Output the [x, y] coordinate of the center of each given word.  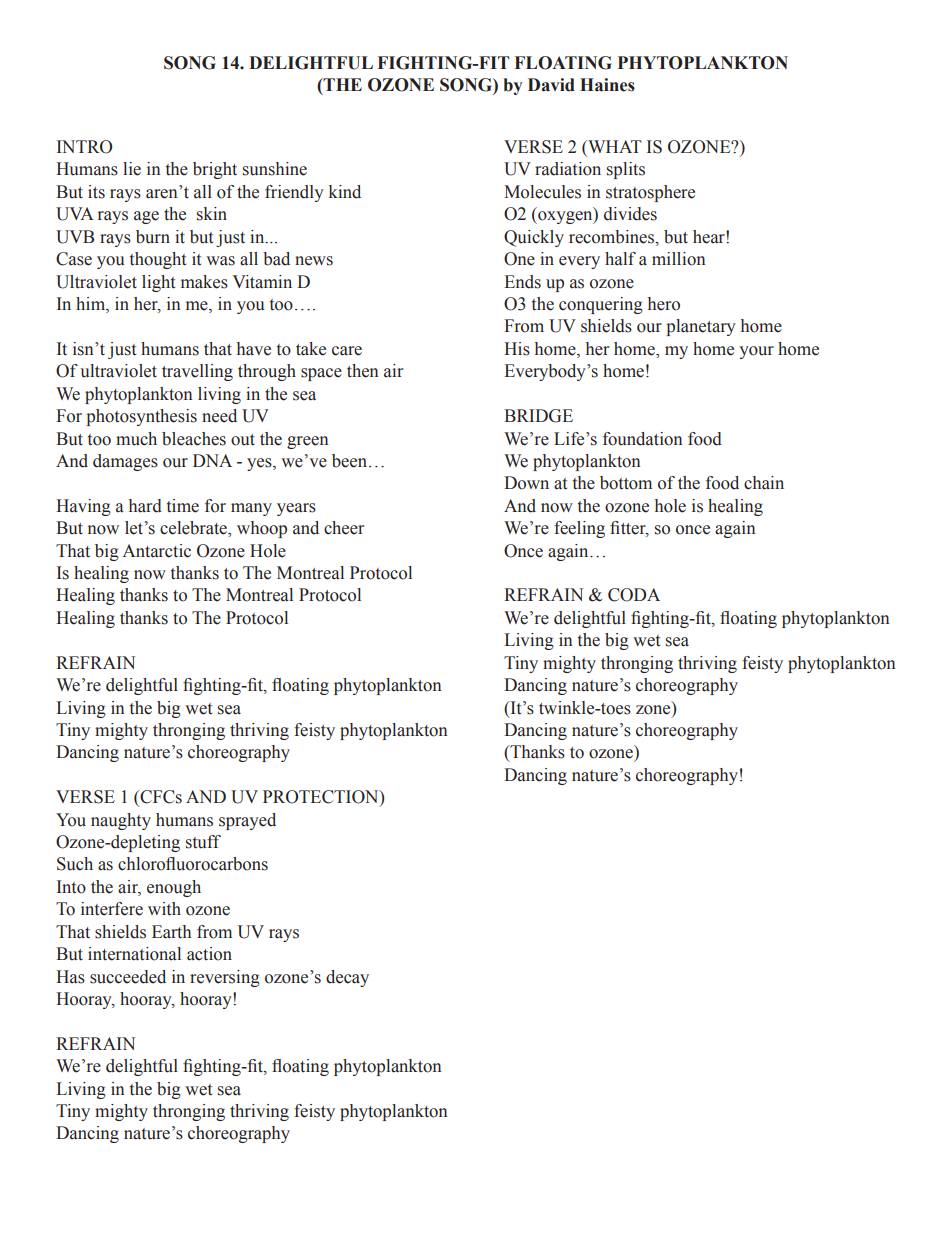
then [363, 371]
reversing [225, 978]
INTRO [84, 147]
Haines [607, 85]
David [551, 85]
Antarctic [156, 551]
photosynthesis [141, 417]
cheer [344, 528]
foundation [643, 439]
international [134, 954]
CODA [634, 595]
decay [347, 978]
